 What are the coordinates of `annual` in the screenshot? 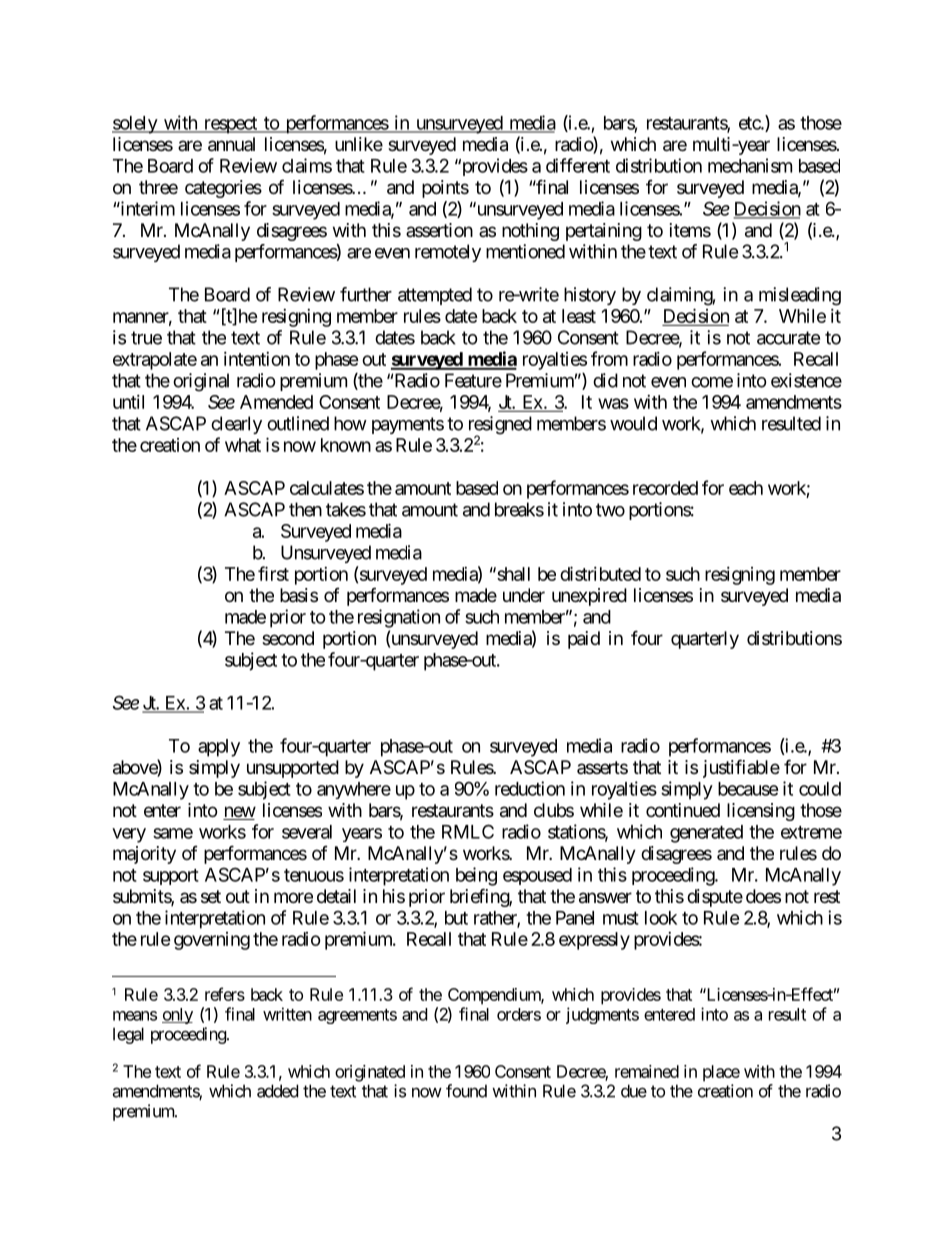 It's located at (231, 144).
